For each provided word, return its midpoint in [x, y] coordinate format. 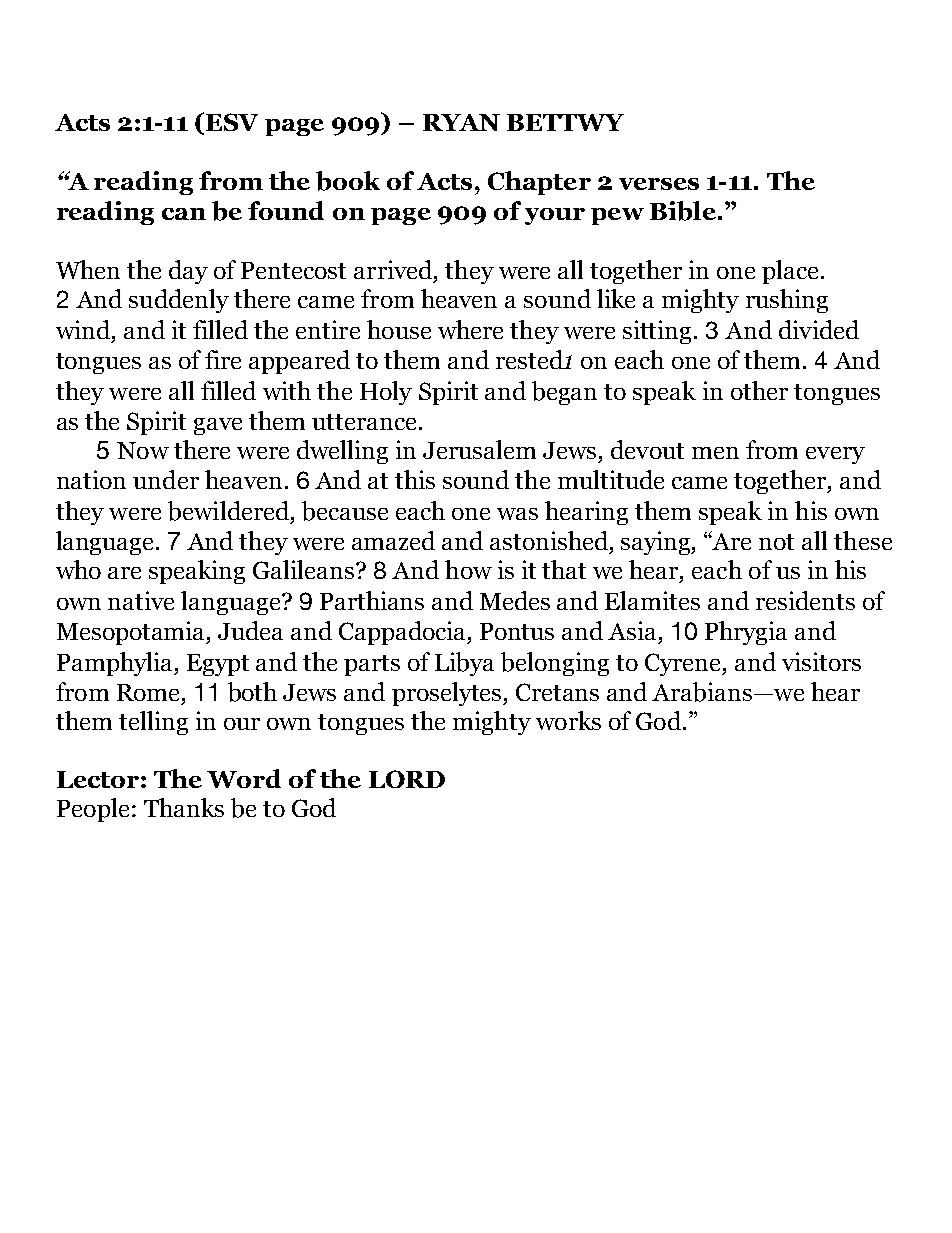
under [166, 479]
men [715, 453]
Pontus [517, 631]
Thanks [184, 807]
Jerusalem [479, 449]
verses [659, 184]
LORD [407, 779]
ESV [232, 122]
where [470, 329]
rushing [787, 301]
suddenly [179, 301]
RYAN [461, 122]
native [141, 600]
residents [805, 600]
